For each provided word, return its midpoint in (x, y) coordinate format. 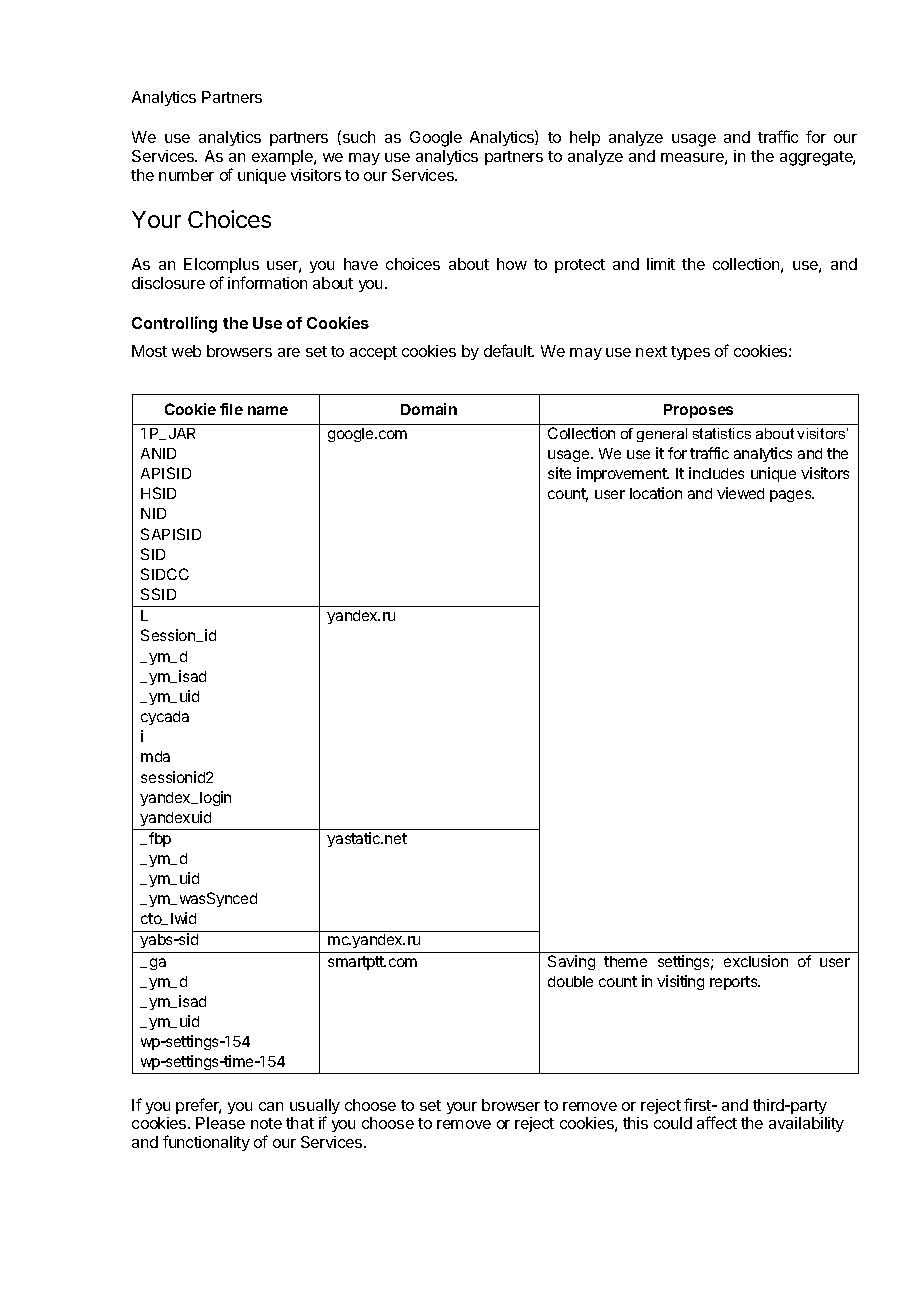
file (231, 409)
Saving (571, 962)
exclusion (756, 961)
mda (155, 756)
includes (716, 473)
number (186, 175)
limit (661, 264)
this (635, 1123)
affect (717, 1122)
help (585, 138)
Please (220, 1123)
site (559, 473)
